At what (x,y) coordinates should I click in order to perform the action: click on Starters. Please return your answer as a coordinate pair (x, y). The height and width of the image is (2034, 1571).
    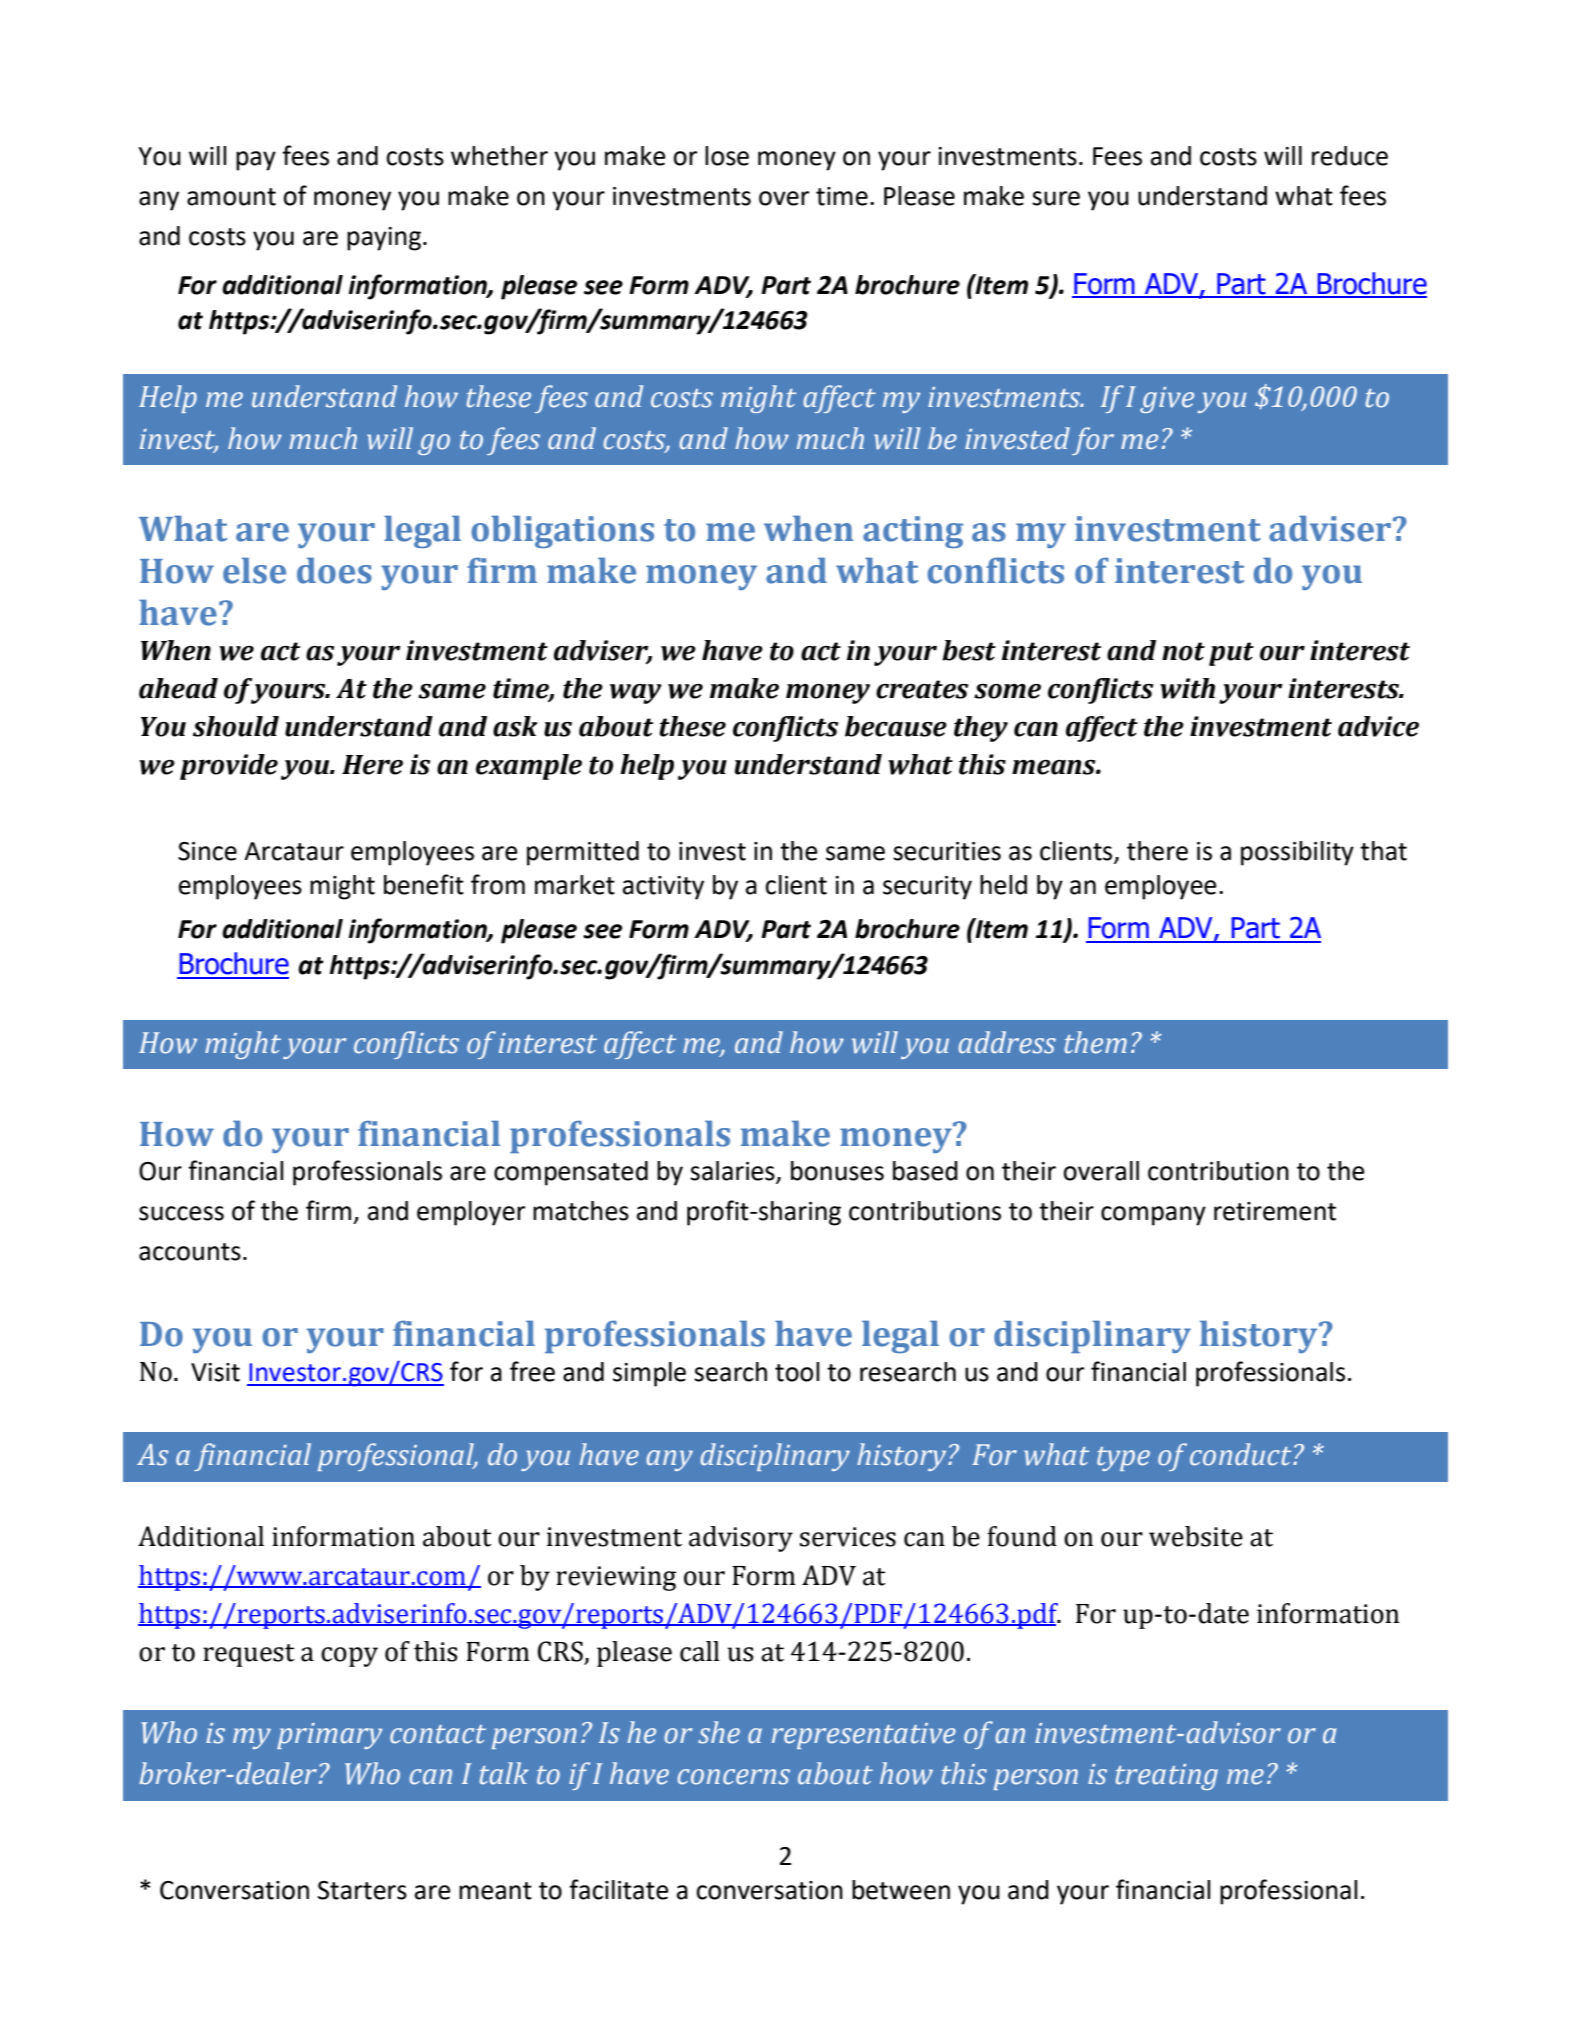
    Looking at the image, I should click on (362, 1890).
